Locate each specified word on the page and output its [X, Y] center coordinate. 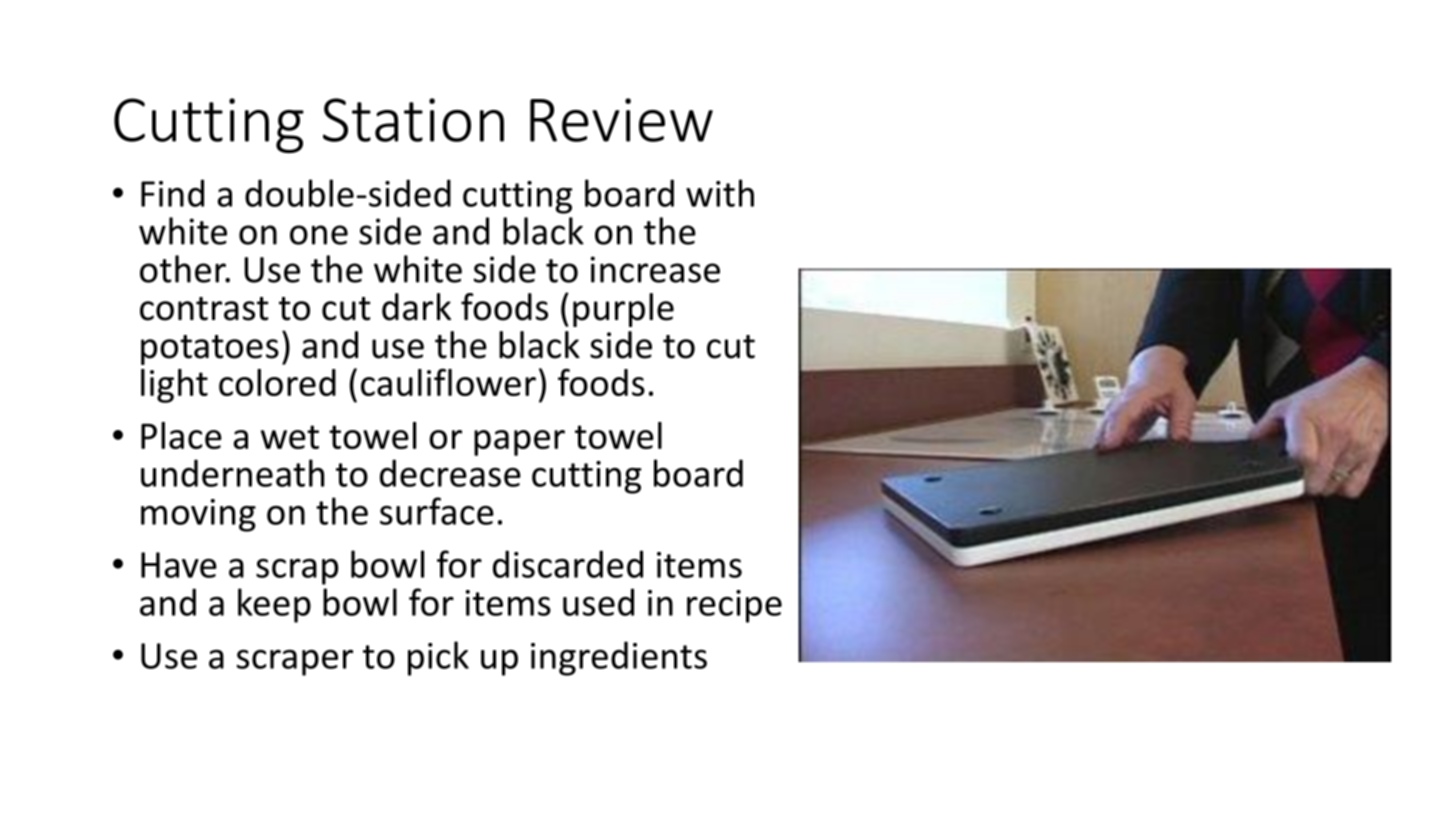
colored [277, 382]
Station [413, 120]
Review [621, 120]
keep [274, 605]
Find [172, 193]
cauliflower [448, 382]
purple [623, 310]
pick [438, 658]
